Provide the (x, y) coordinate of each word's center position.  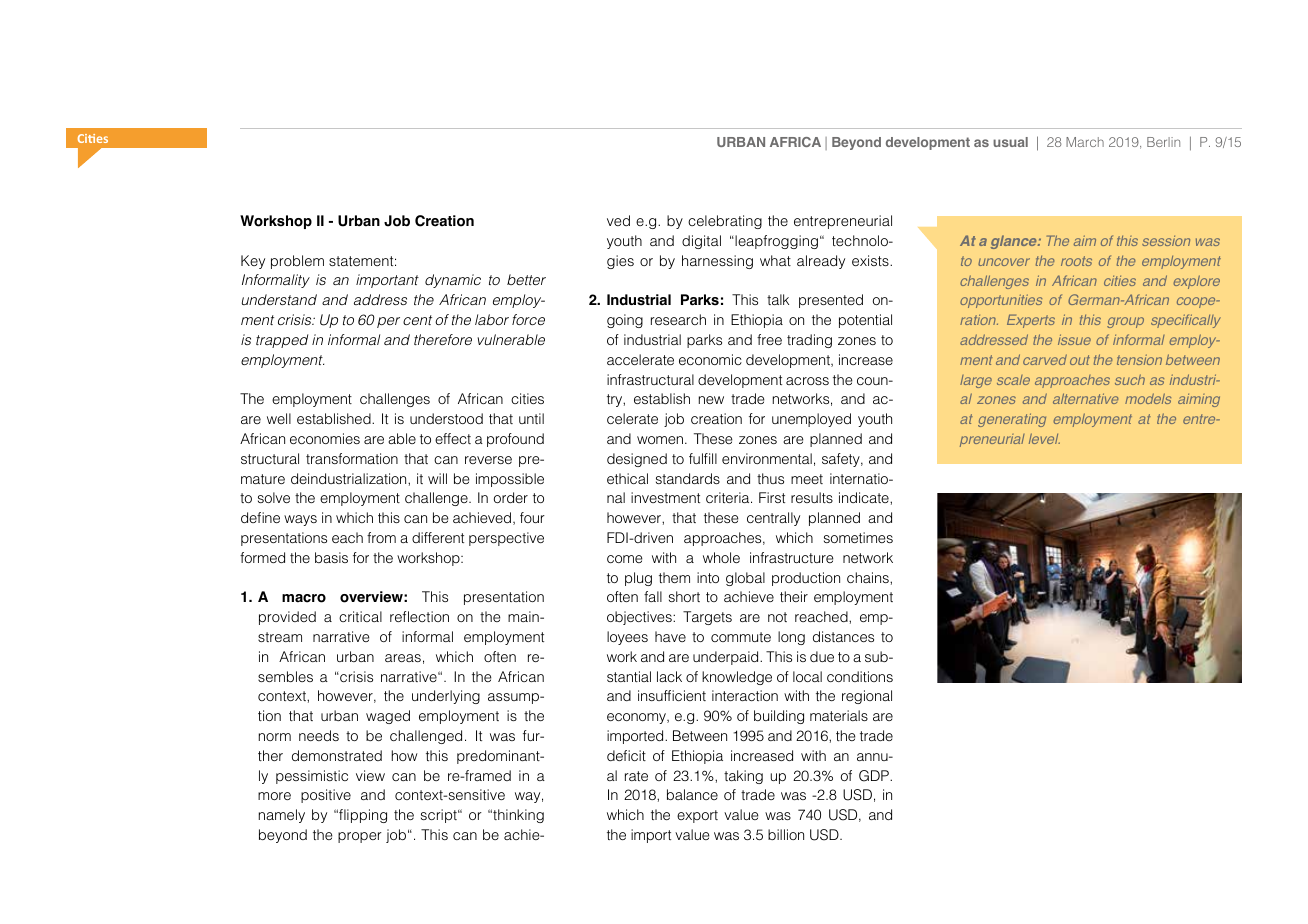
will (437, 478)
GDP (875, 776)
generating (1012, 420)
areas (403, 658)
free (769, 339)
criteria (729, 497)
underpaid (727, 658)
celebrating (725, 222)
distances (843, 636)
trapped (282, 341)
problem (297, 262)
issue (1074, 339)
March (1085, 142)
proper (360, 837)
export (697, 816)
